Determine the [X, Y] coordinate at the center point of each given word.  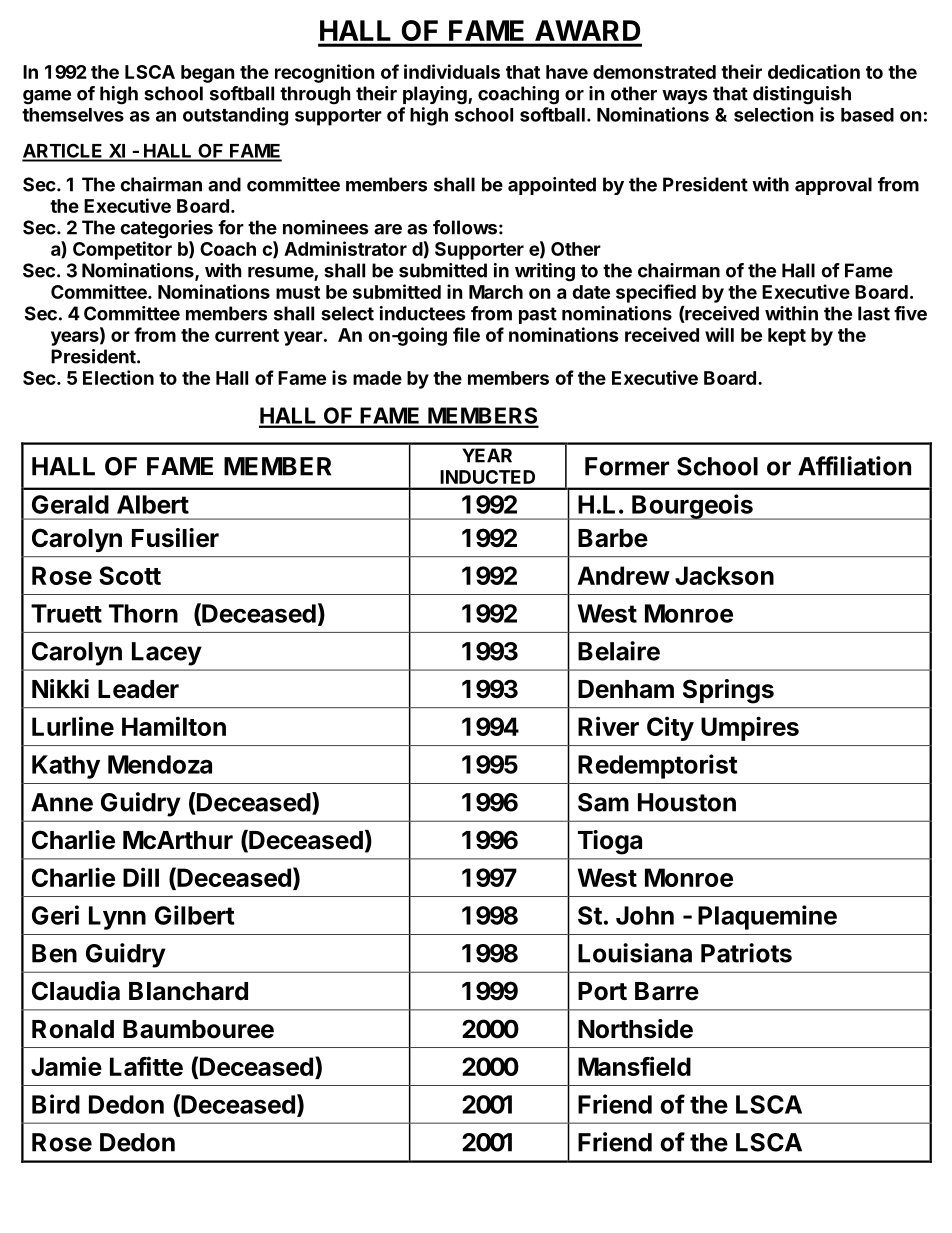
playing [436, 95]
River [608, 726]
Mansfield [634, 1066]
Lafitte [146, 1066]
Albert [153, 504]
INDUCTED [488, 477]
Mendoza [160, 764]
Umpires [750, 728]
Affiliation [854, 466]
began [208, 74]
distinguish [802, 95]
